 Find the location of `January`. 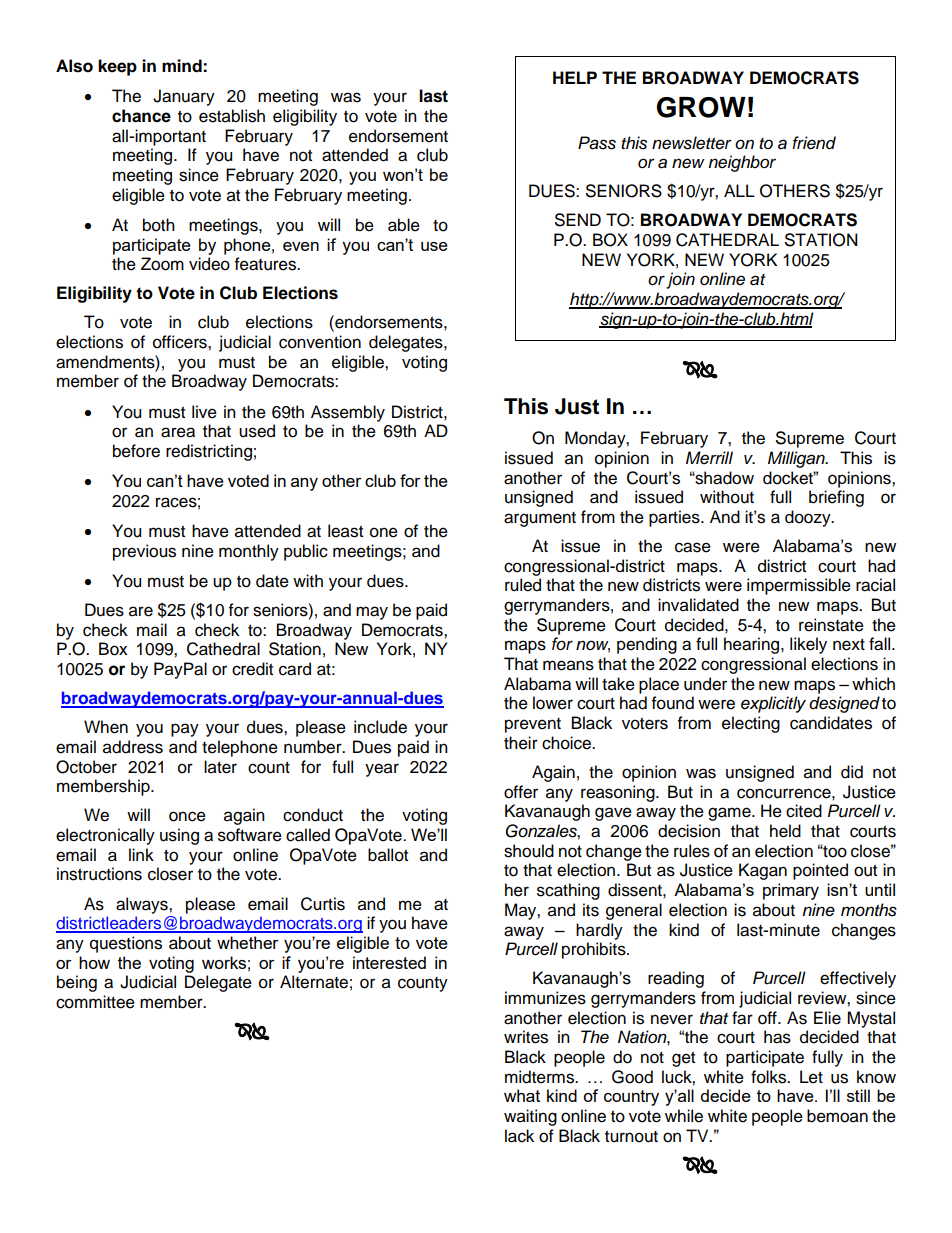

January is located at coordinates (184, 97).
